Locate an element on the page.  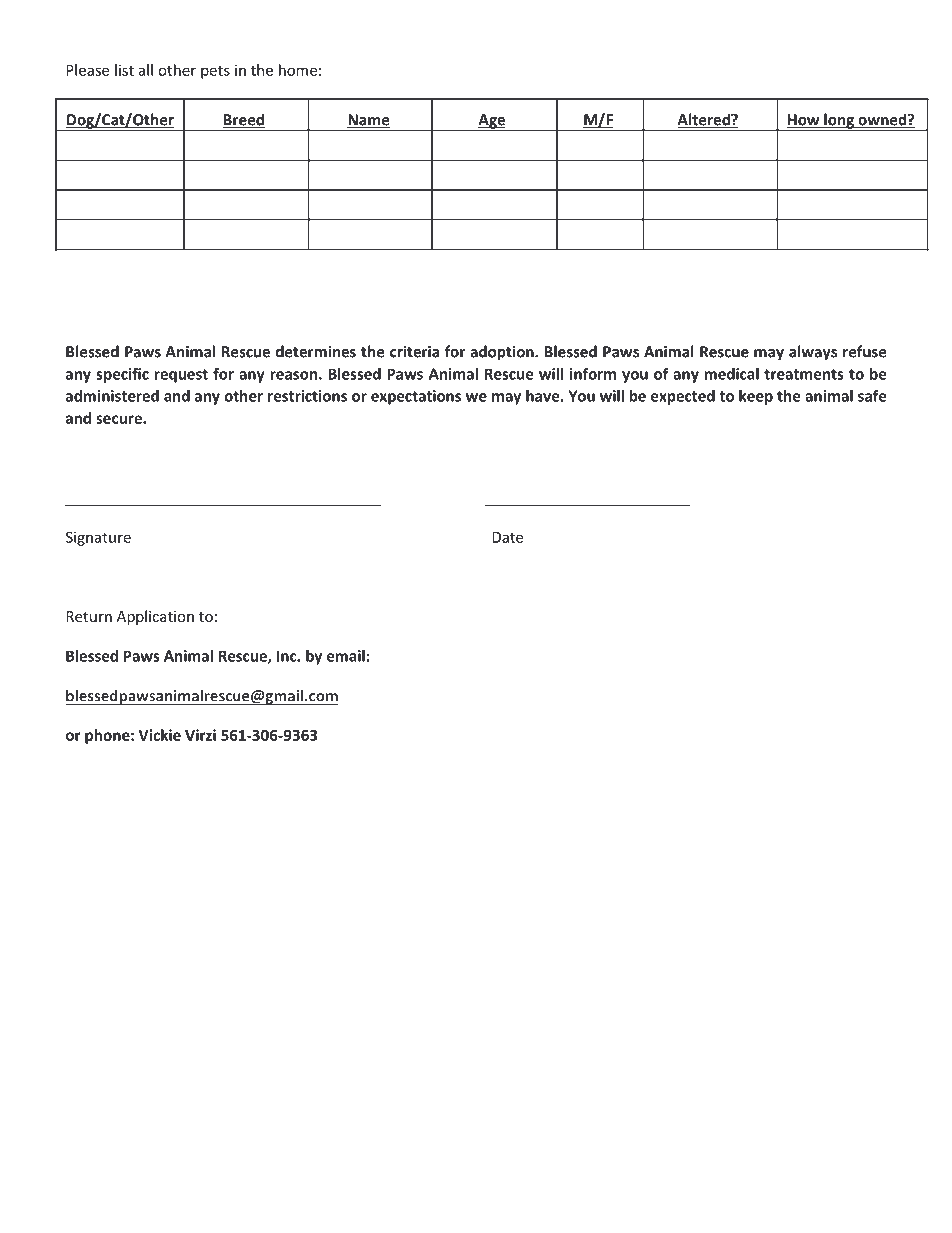
pets is located at coordinates (215, 72).
